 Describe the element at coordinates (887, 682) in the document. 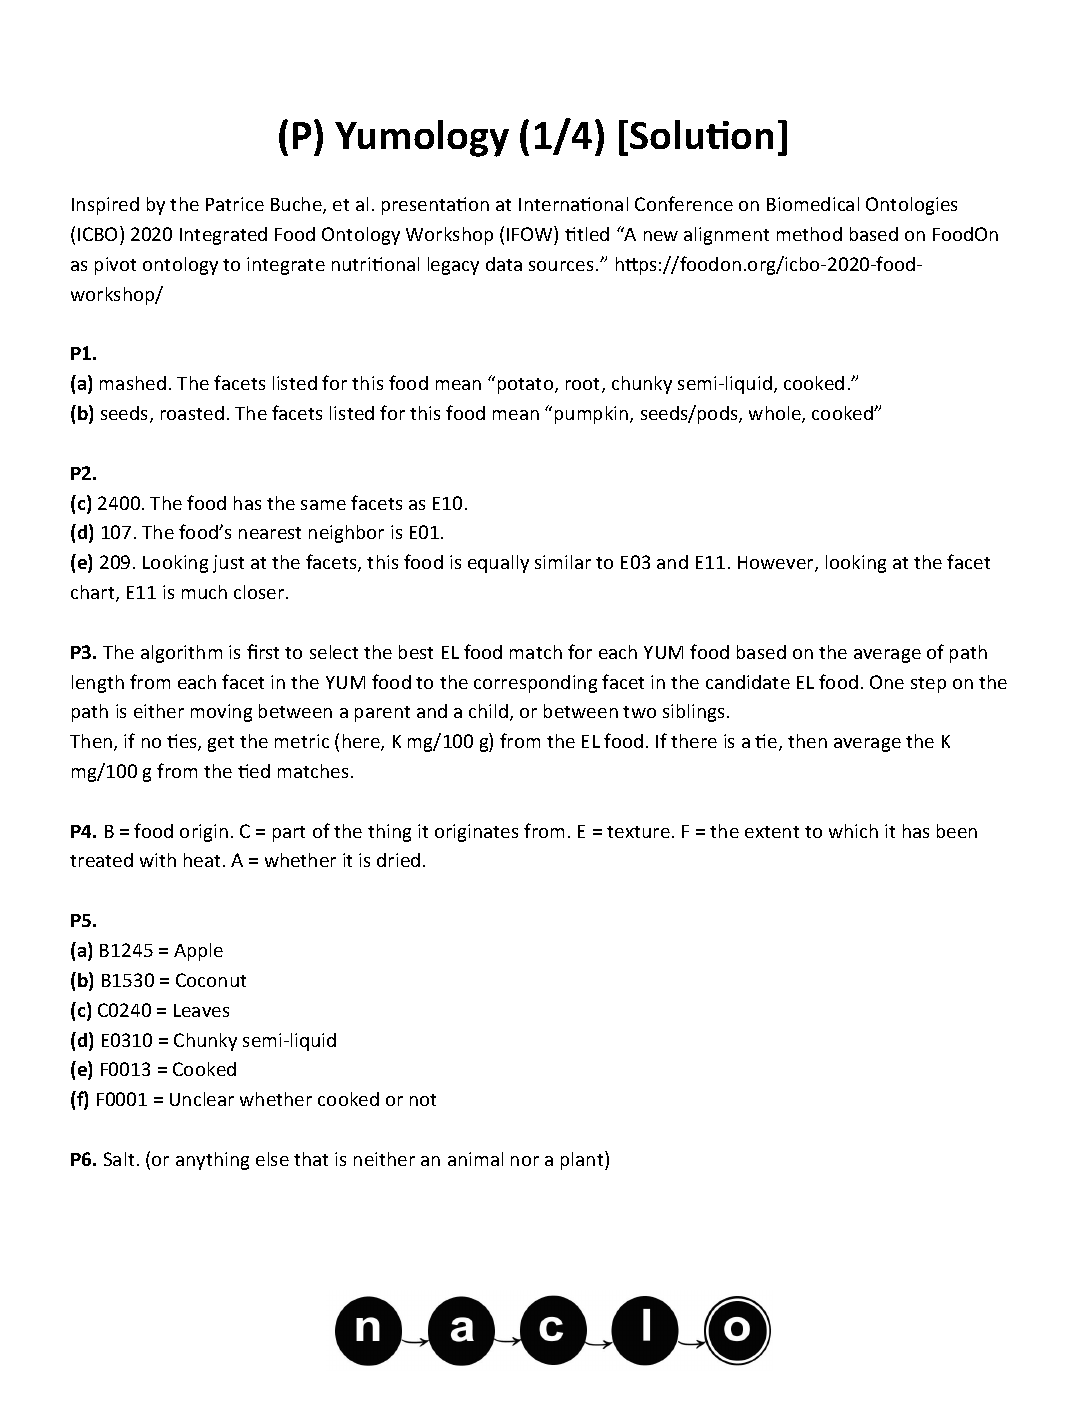

I see `One` at that location.
